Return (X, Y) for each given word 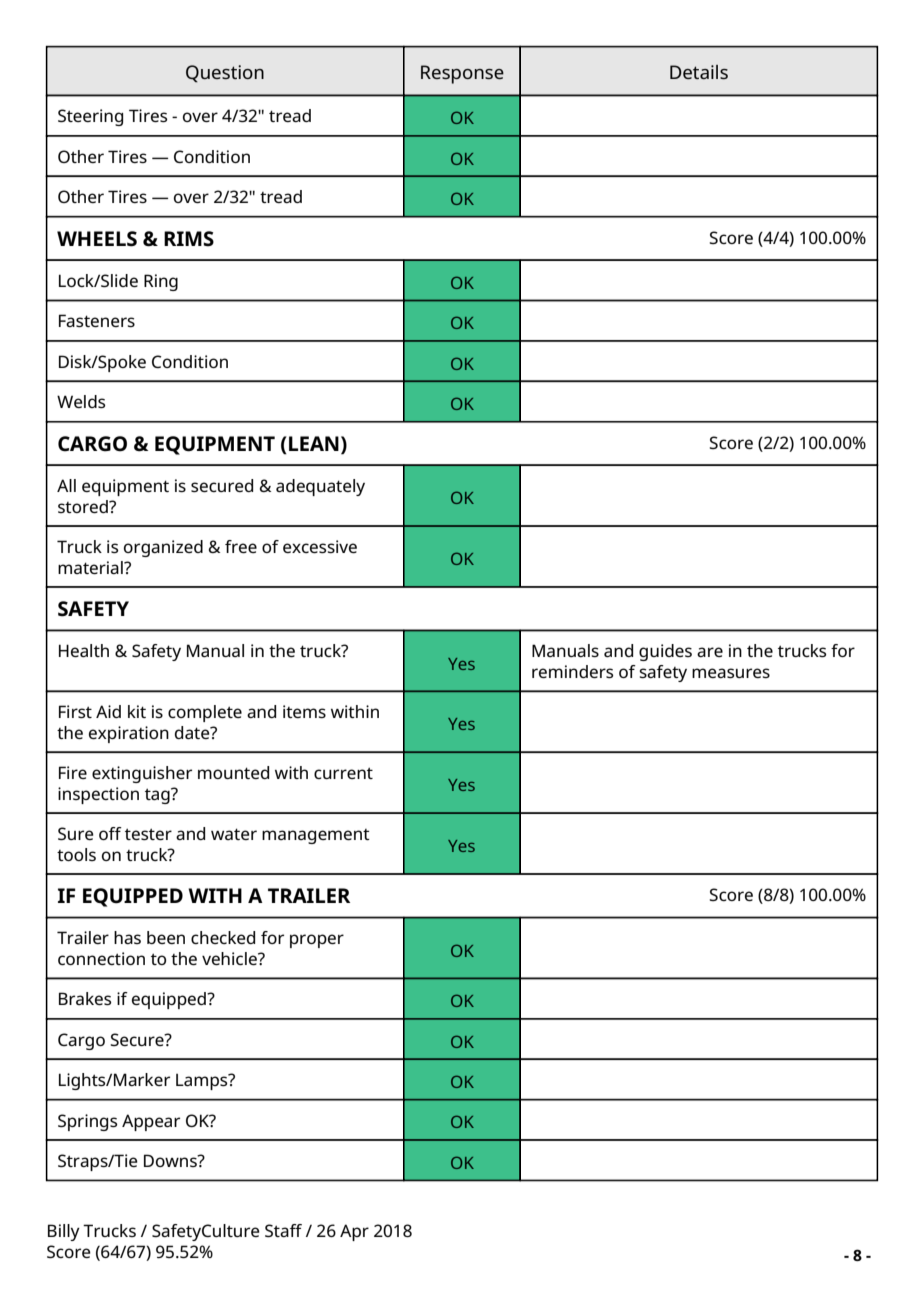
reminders (572, 671)
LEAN (314, 443)
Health (84, 650)
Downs (171, 1160)
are (710, 652)
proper (317, 941)
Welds (81, 401)
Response (462, 74)
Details (699, 72)
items (304, 711)
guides (665, 652)
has (127, 937)
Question (225, 73)
